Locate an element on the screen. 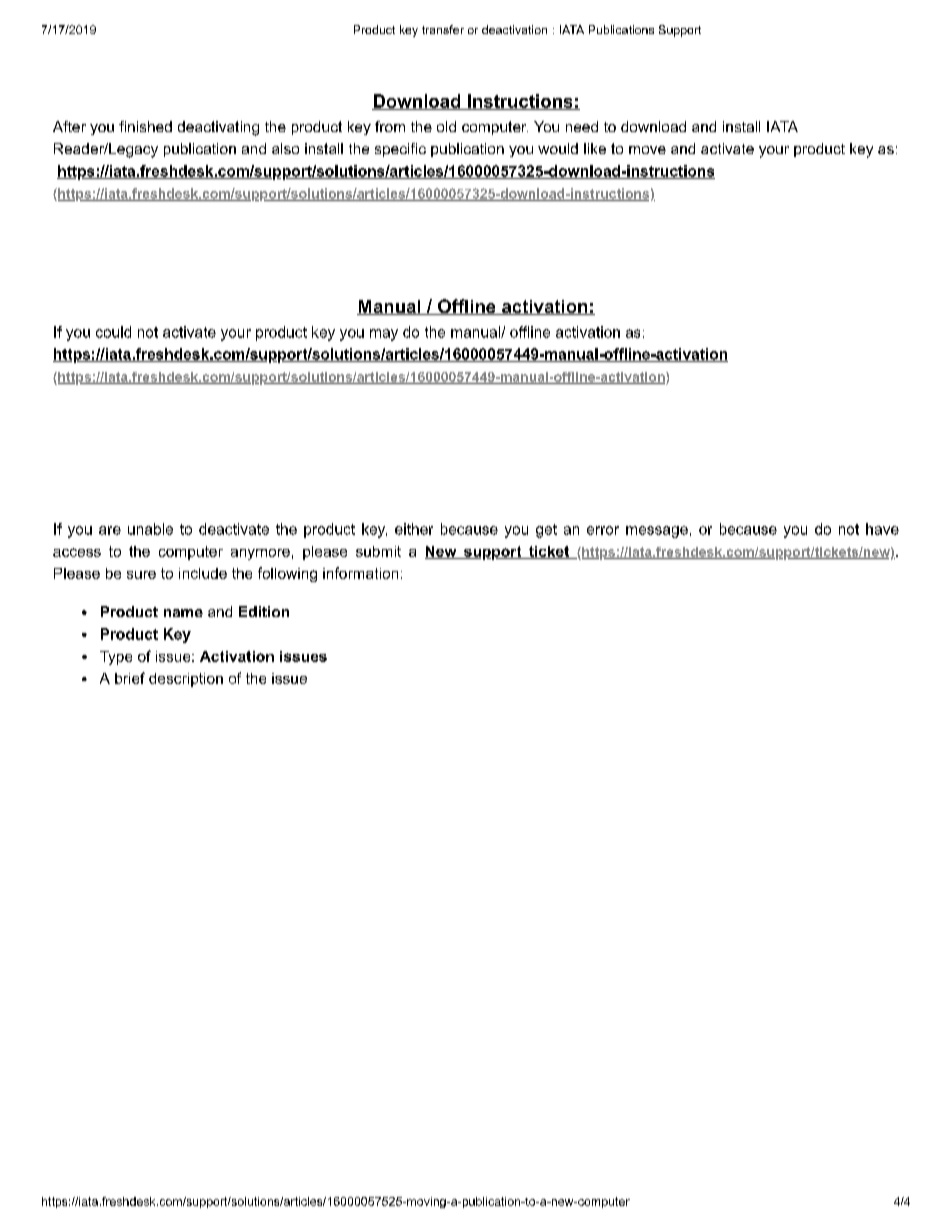 Image resolution: width=952 pixels, height=1232 pixels. Edition is located at coordinates (264, 611).
